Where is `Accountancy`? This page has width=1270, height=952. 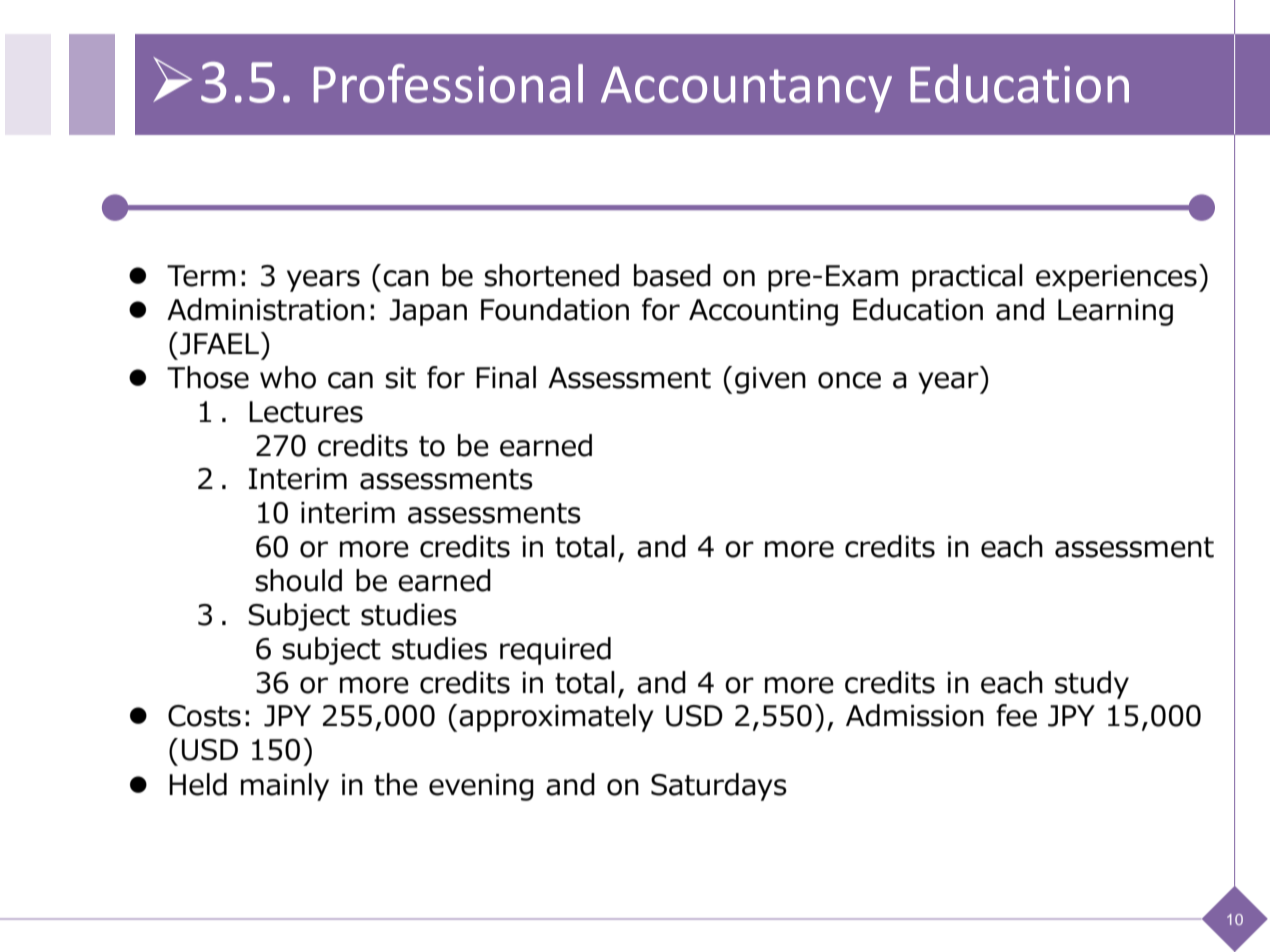 Accountancy is located at coordinates (746, 89).
